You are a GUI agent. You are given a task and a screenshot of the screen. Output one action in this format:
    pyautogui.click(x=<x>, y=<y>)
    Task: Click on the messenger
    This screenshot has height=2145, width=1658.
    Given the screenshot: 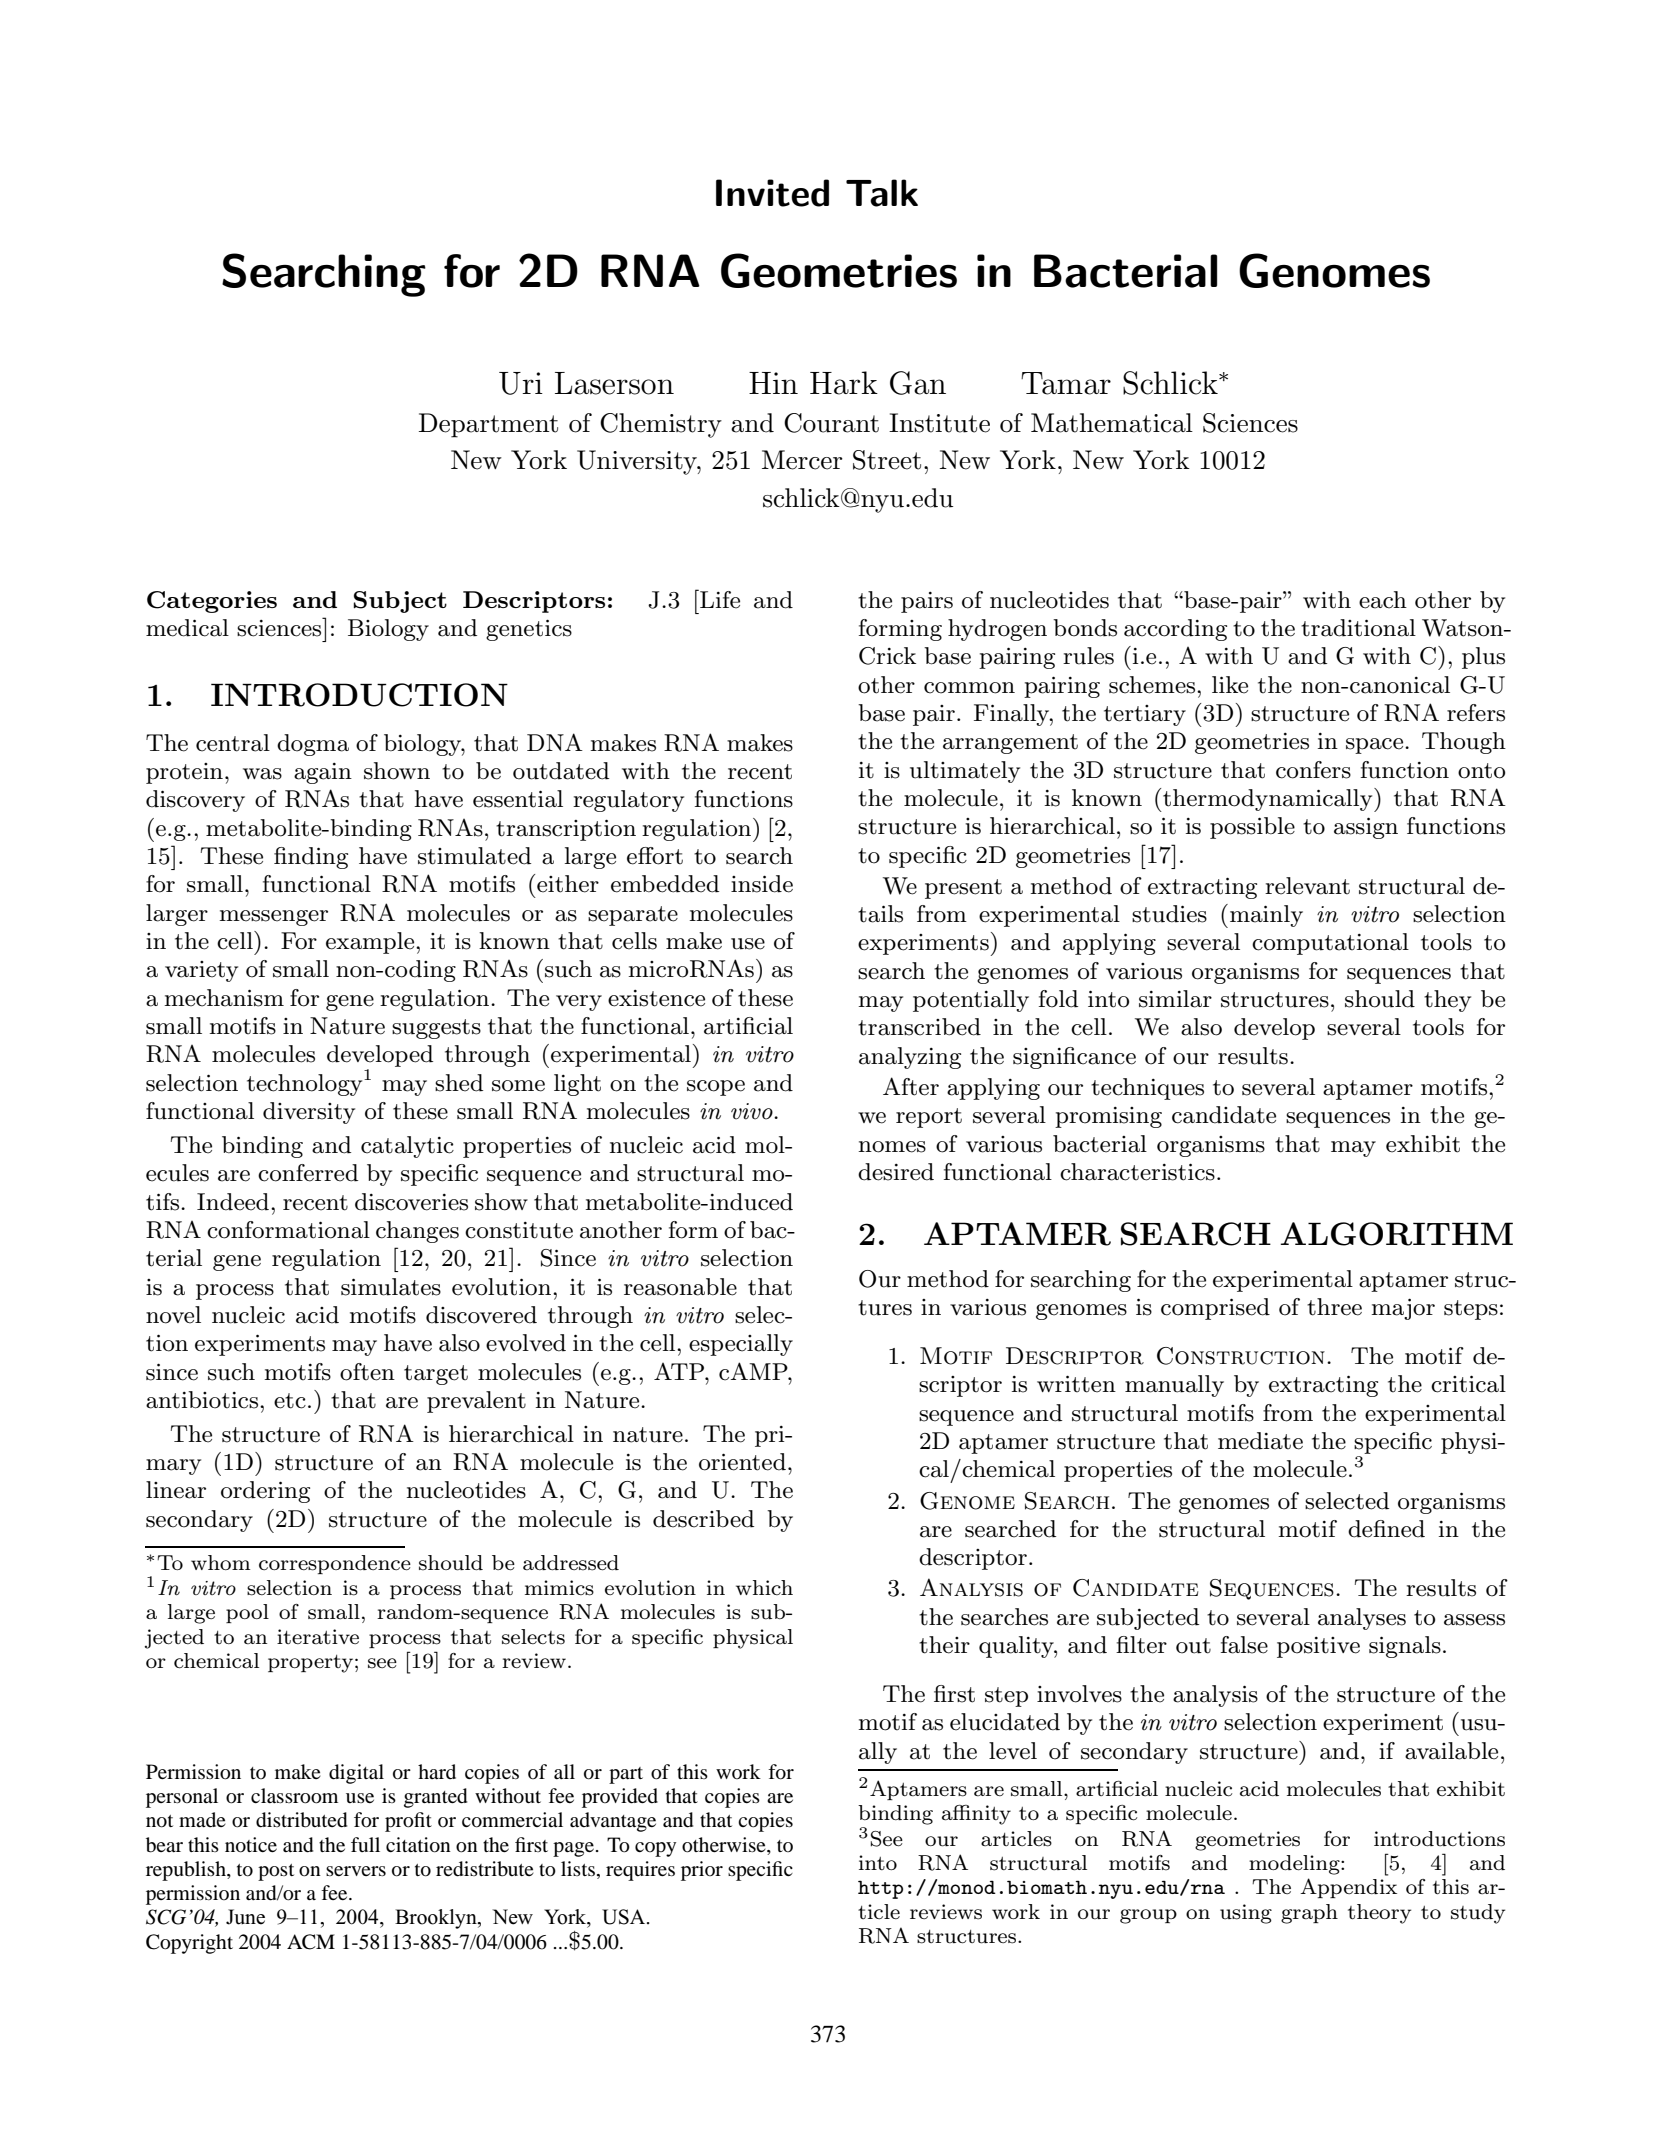 What is the action you would take?
    pyautogui.click(x=273, y=918)
